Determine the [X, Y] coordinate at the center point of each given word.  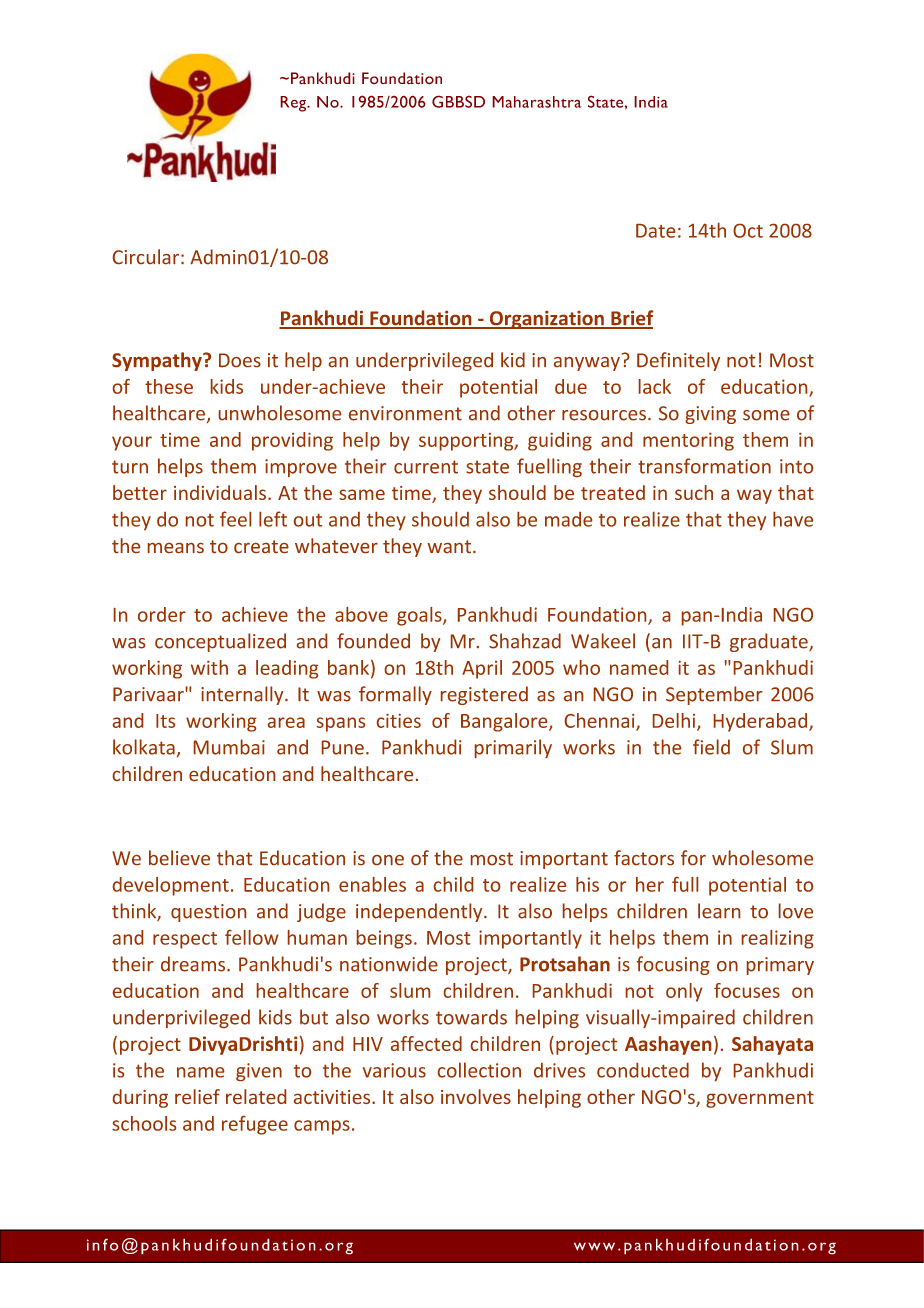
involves [476, 1096]
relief [197, 1096]
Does [240, 360]
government [760, 1099]
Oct [748, 231]
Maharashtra [536, 102]
